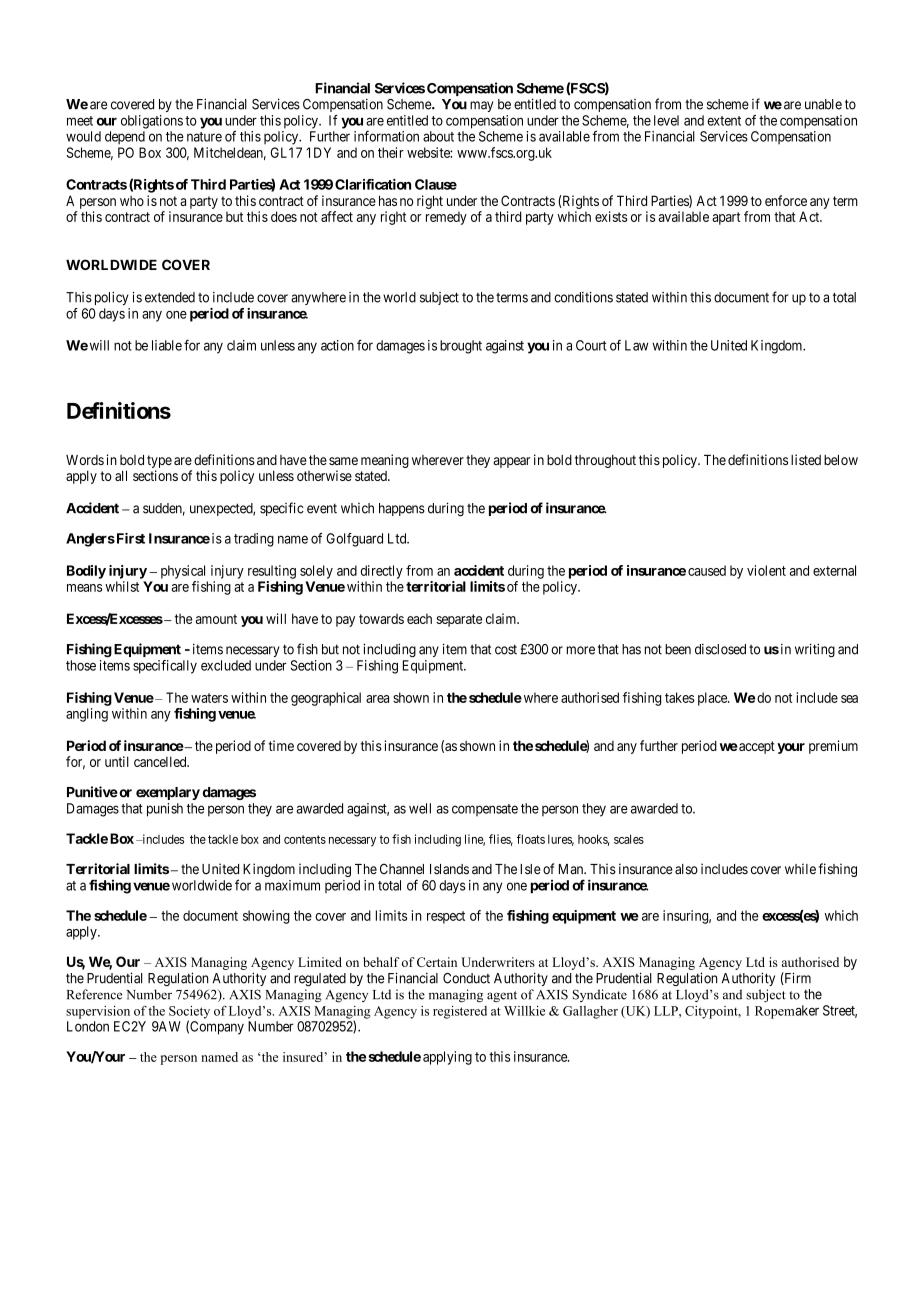 The width and height of the screenshot is (924, 1308). What do you see at coordinates (724, 121) in the screenshot?
I see `extent` at bounding box center [724, 121].
